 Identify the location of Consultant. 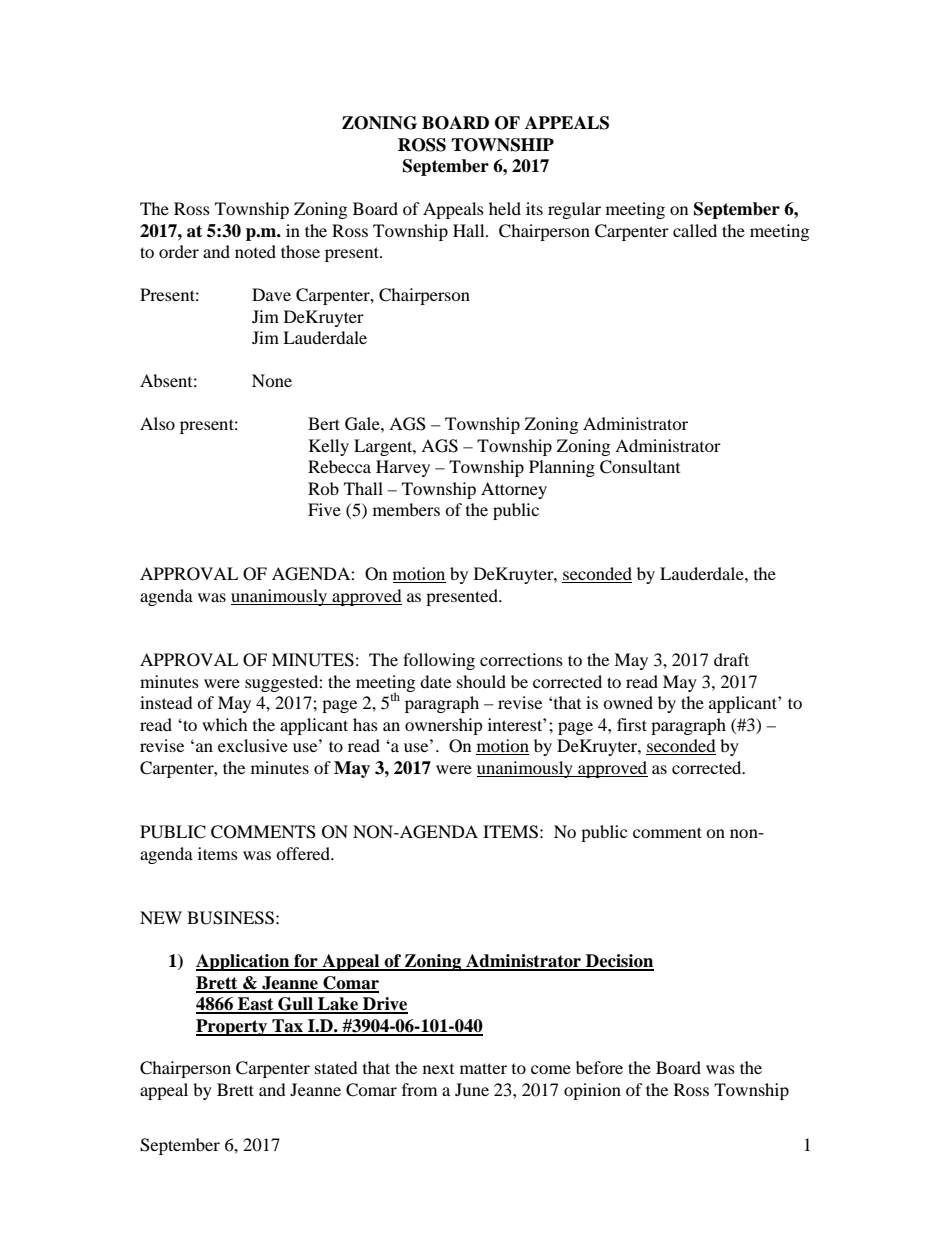
(640, 467).
